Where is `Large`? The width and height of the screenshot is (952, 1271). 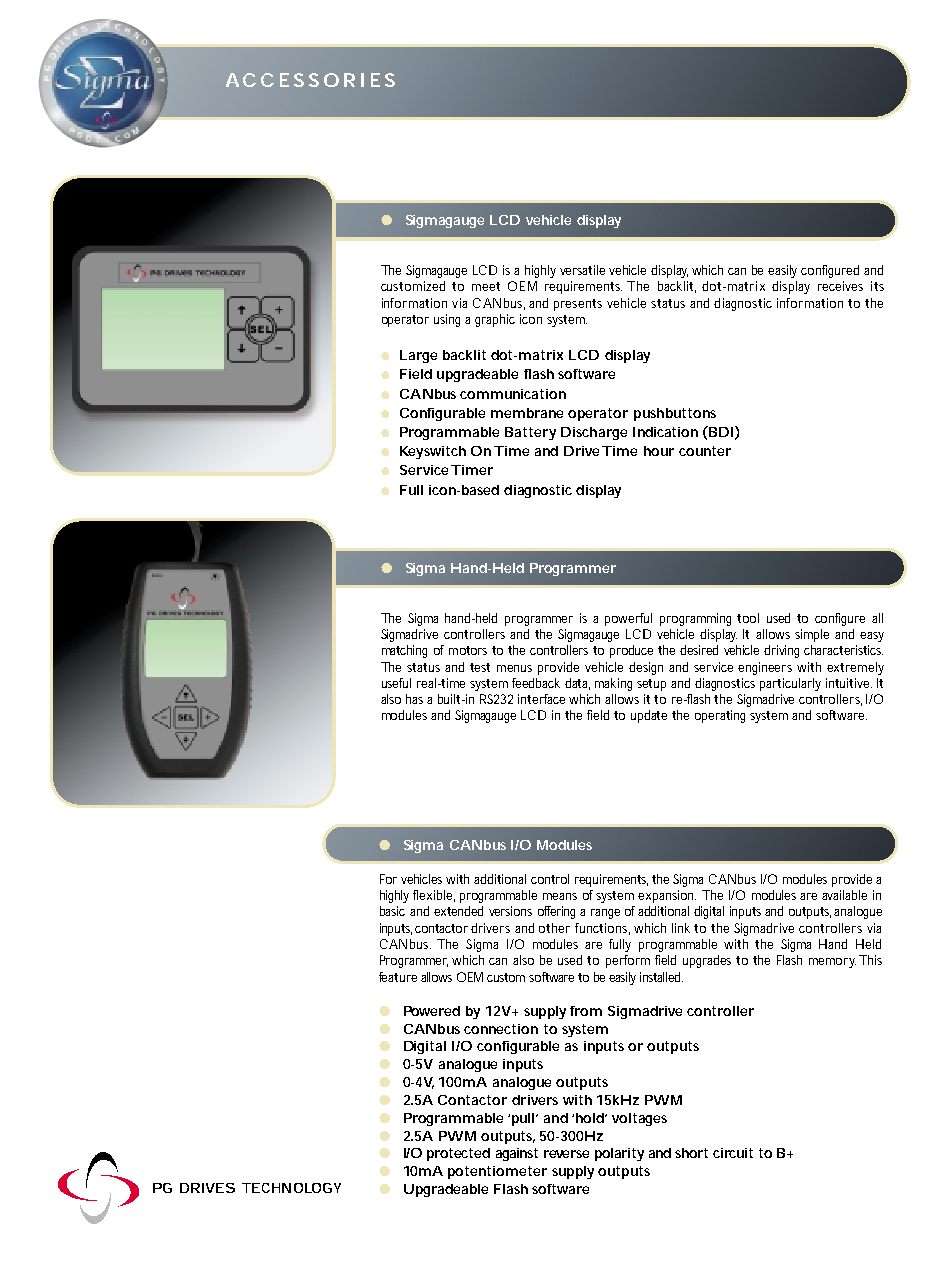 Large is located at coordinates (418, 356).
